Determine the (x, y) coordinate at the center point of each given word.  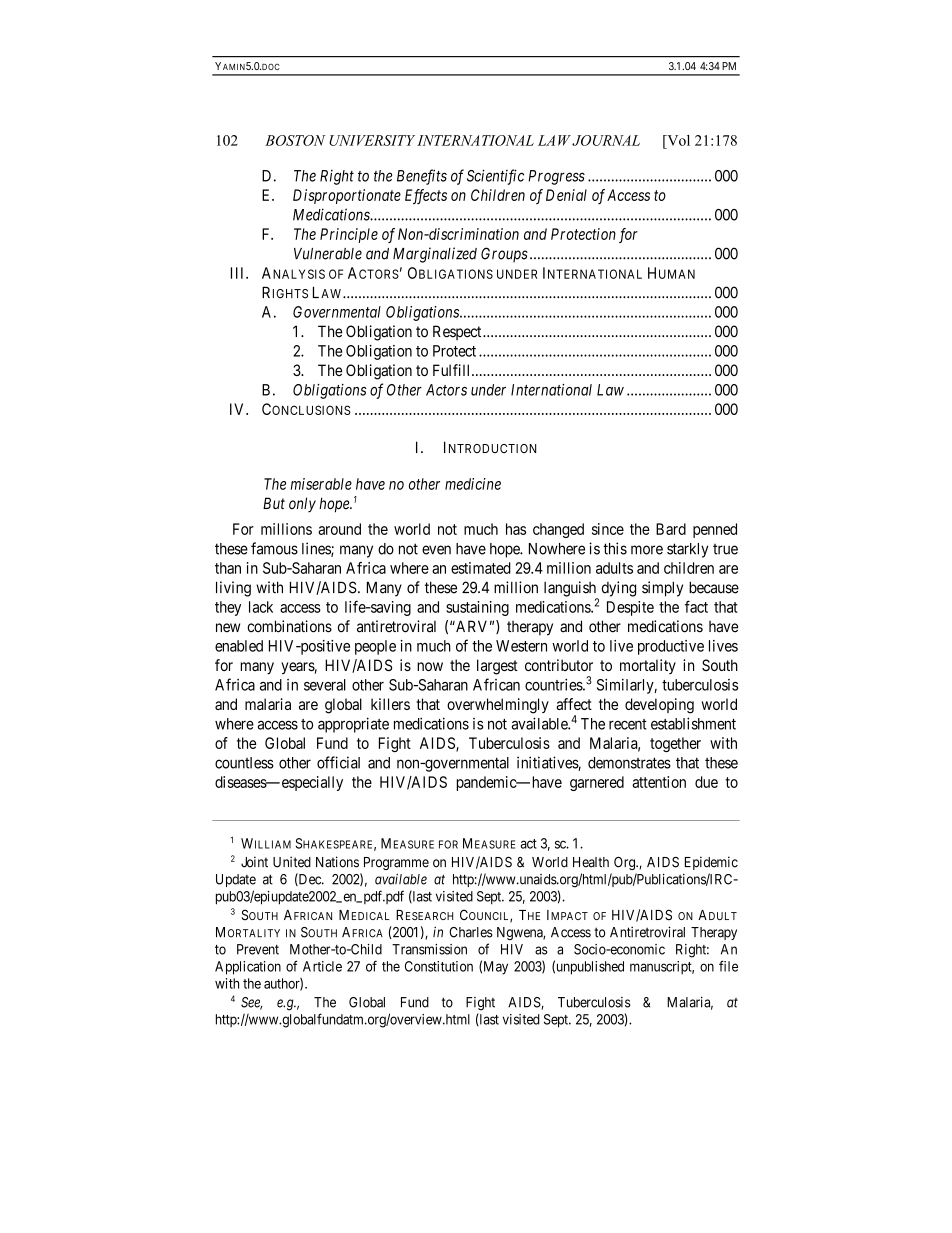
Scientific (495, 177)
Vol (677, 140)
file (728, 966)
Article (322, 966)
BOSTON (295, 140)
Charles (471, 932)
